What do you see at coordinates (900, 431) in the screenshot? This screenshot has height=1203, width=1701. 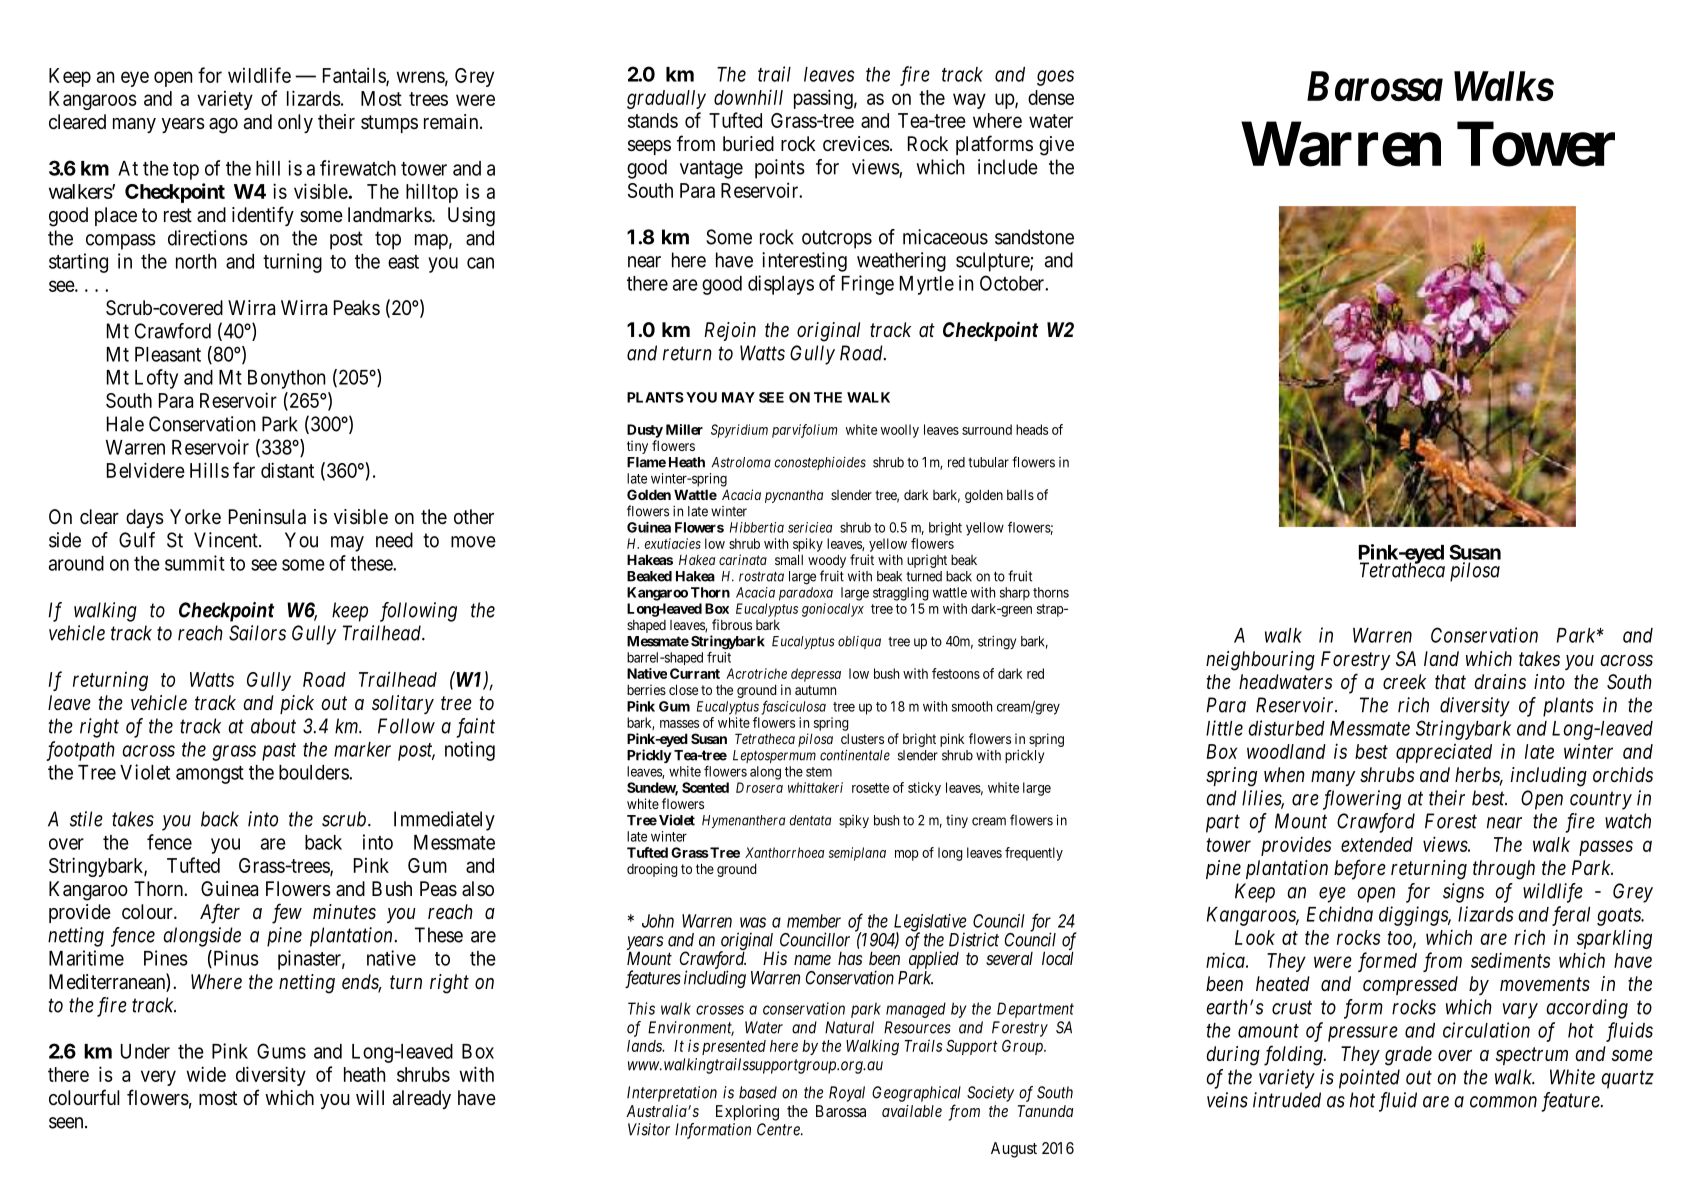 I see `woolly` at bounding box center [900, 431].
